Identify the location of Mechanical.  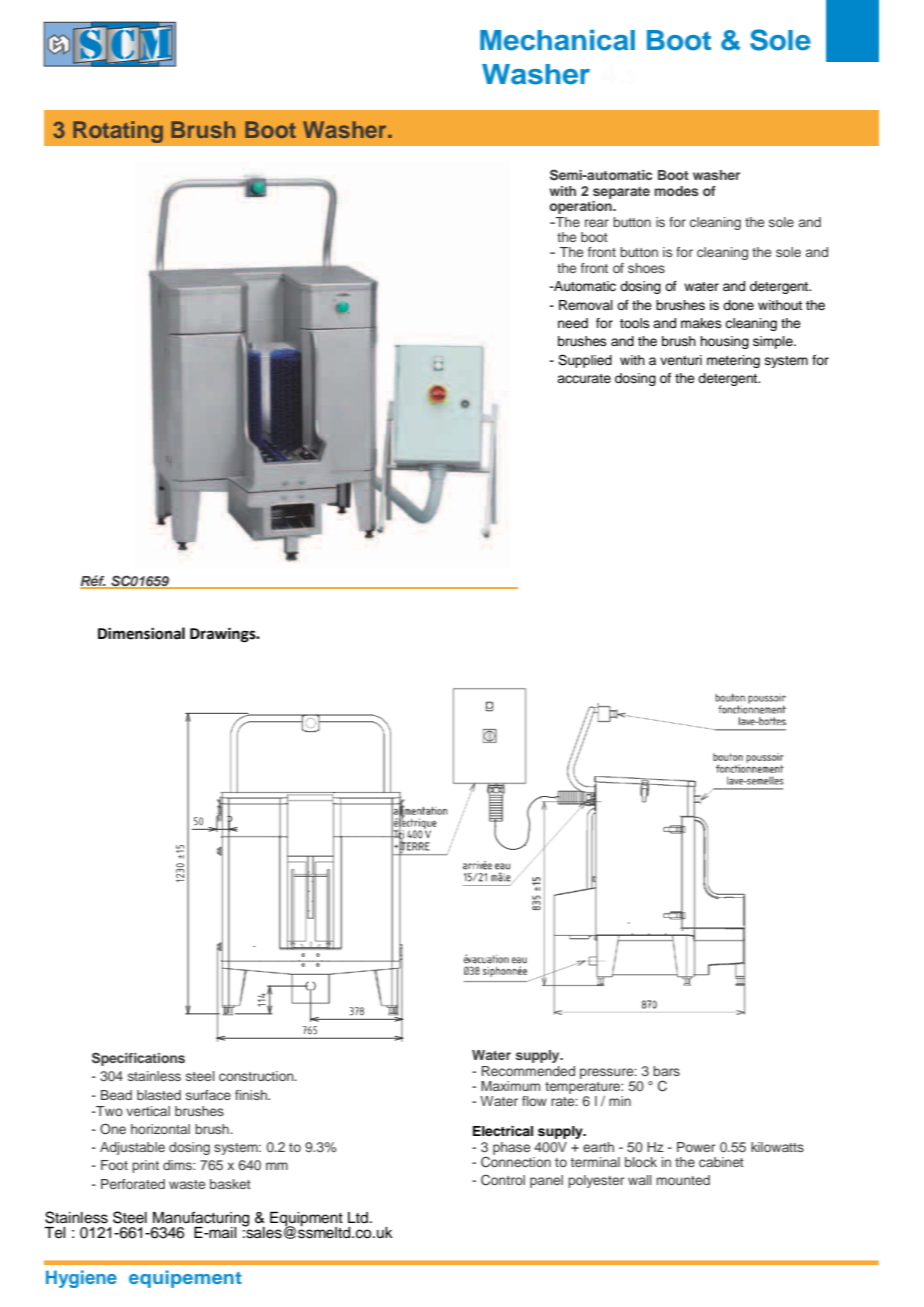
(557, 40).
